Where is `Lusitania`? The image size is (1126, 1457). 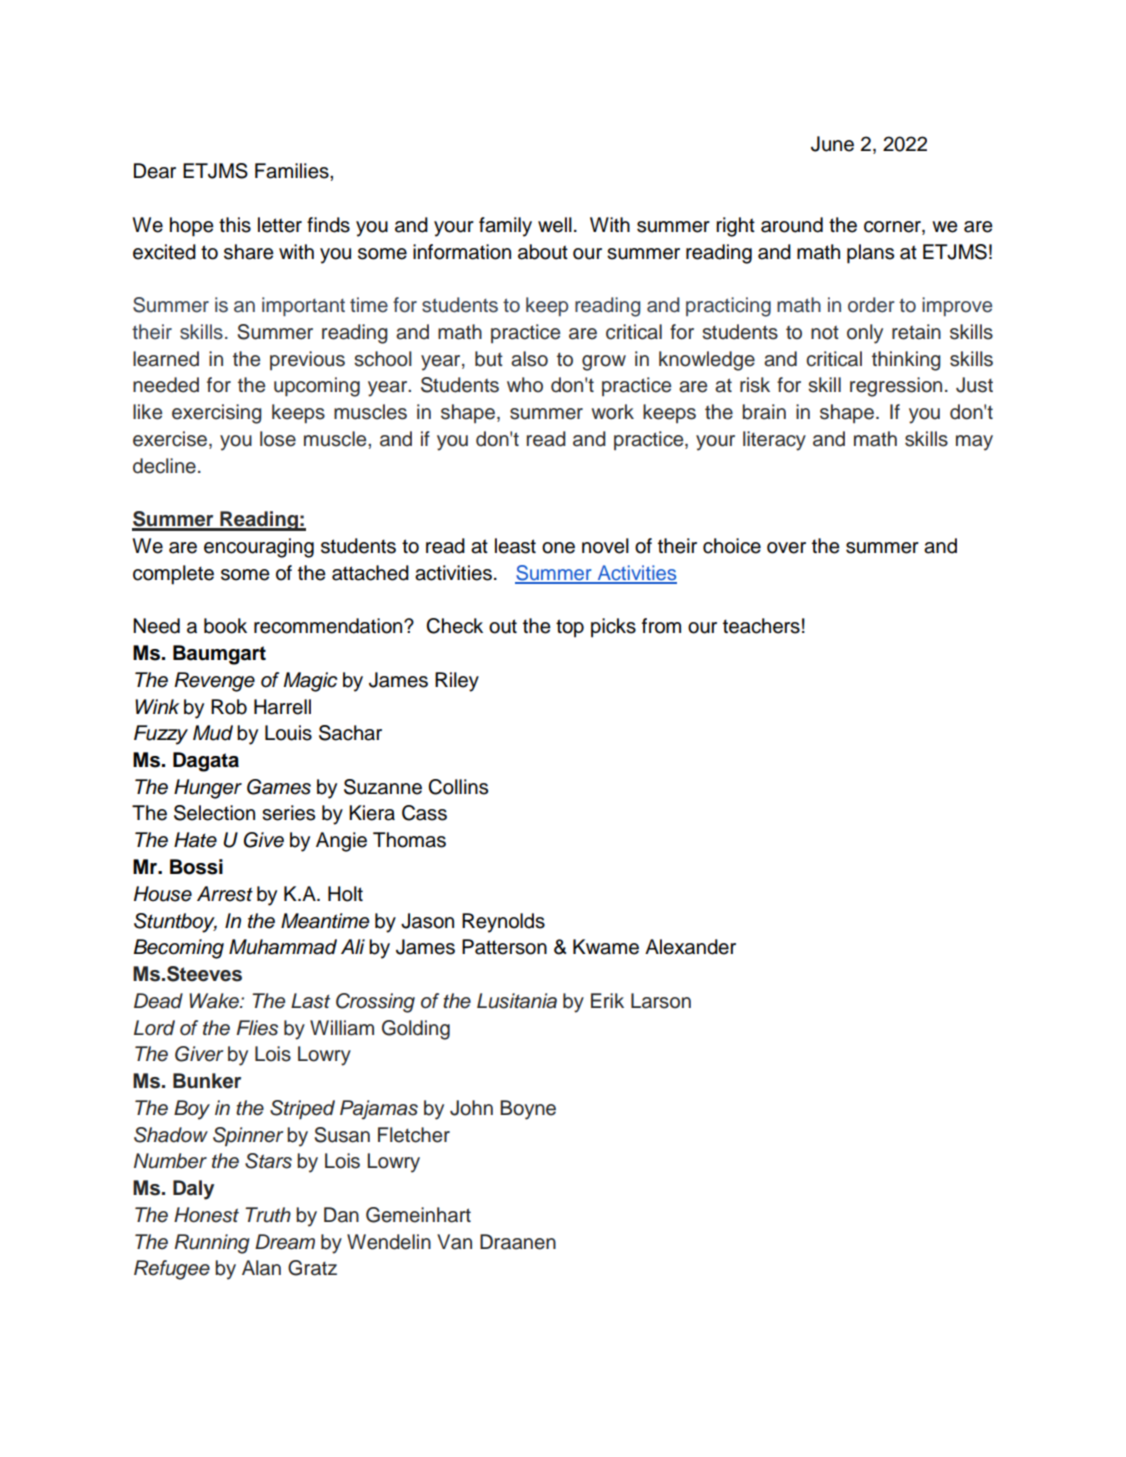 Lusitania is located at coordinates (517, 1001).
